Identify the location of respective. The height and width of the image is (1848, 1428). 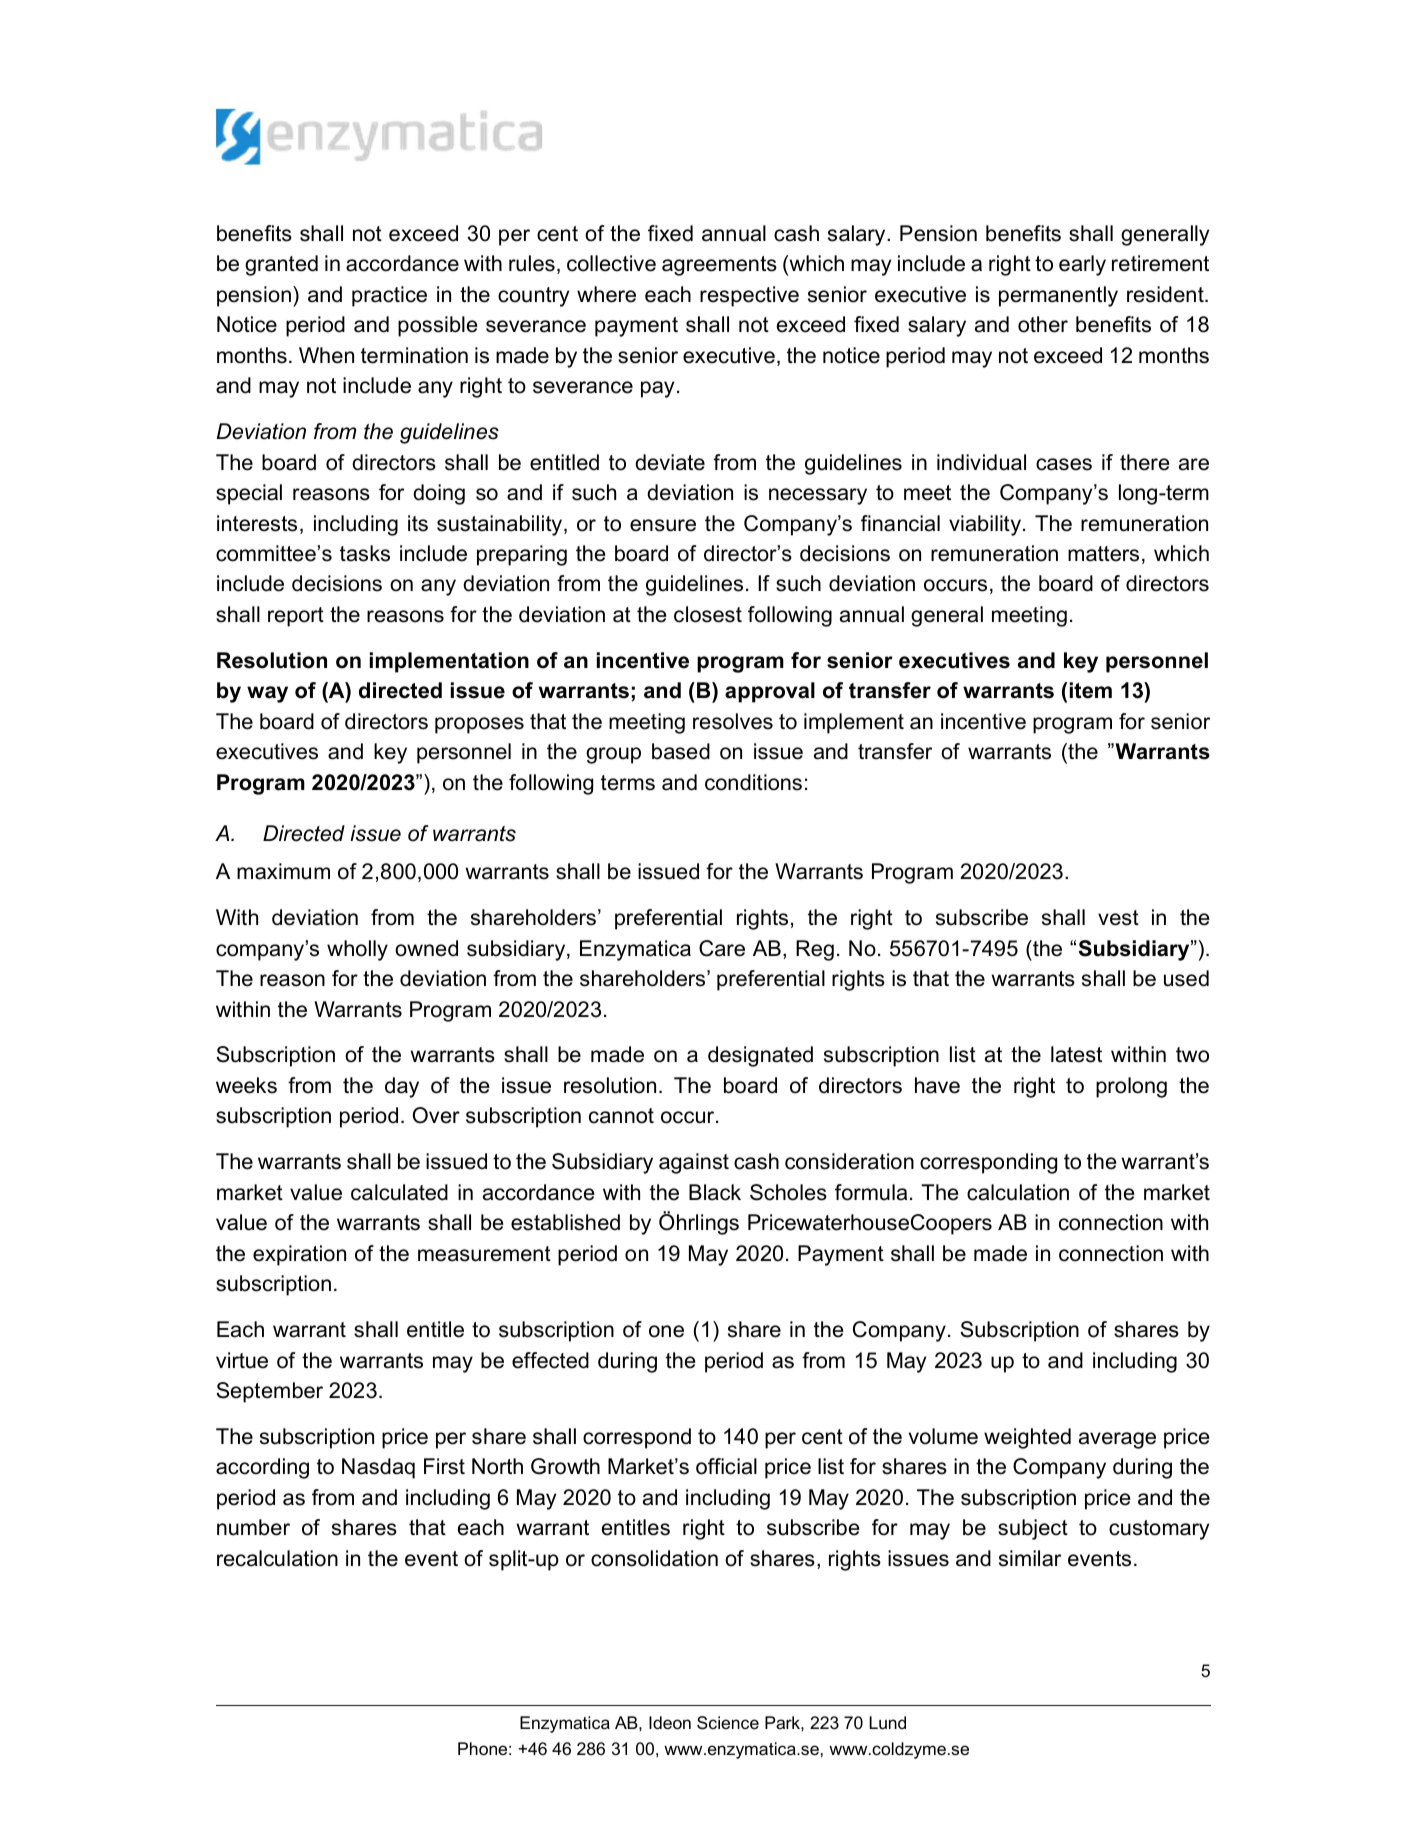
(749, 296).
